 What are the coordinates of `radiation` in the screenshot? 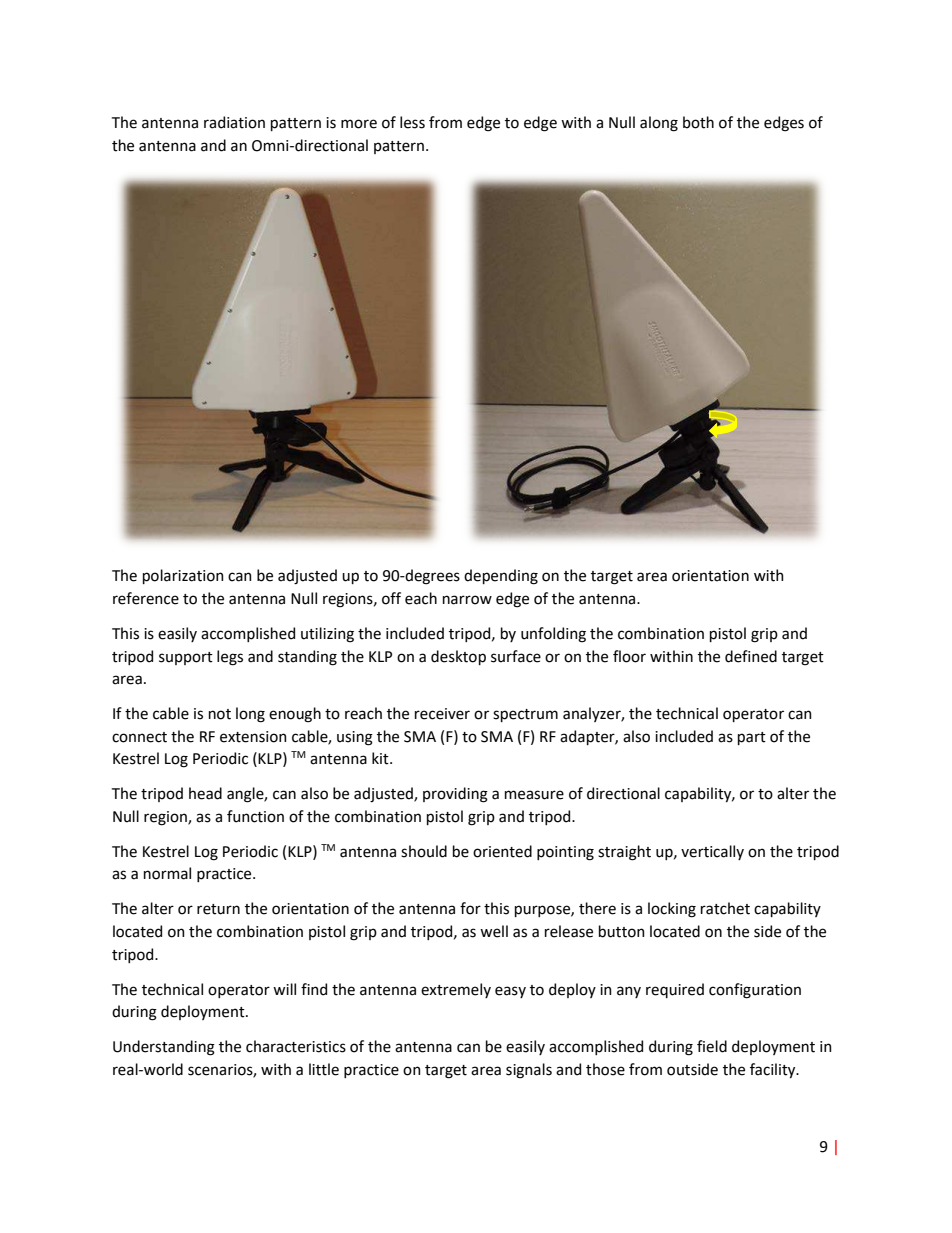 It's located at (234, 122).
